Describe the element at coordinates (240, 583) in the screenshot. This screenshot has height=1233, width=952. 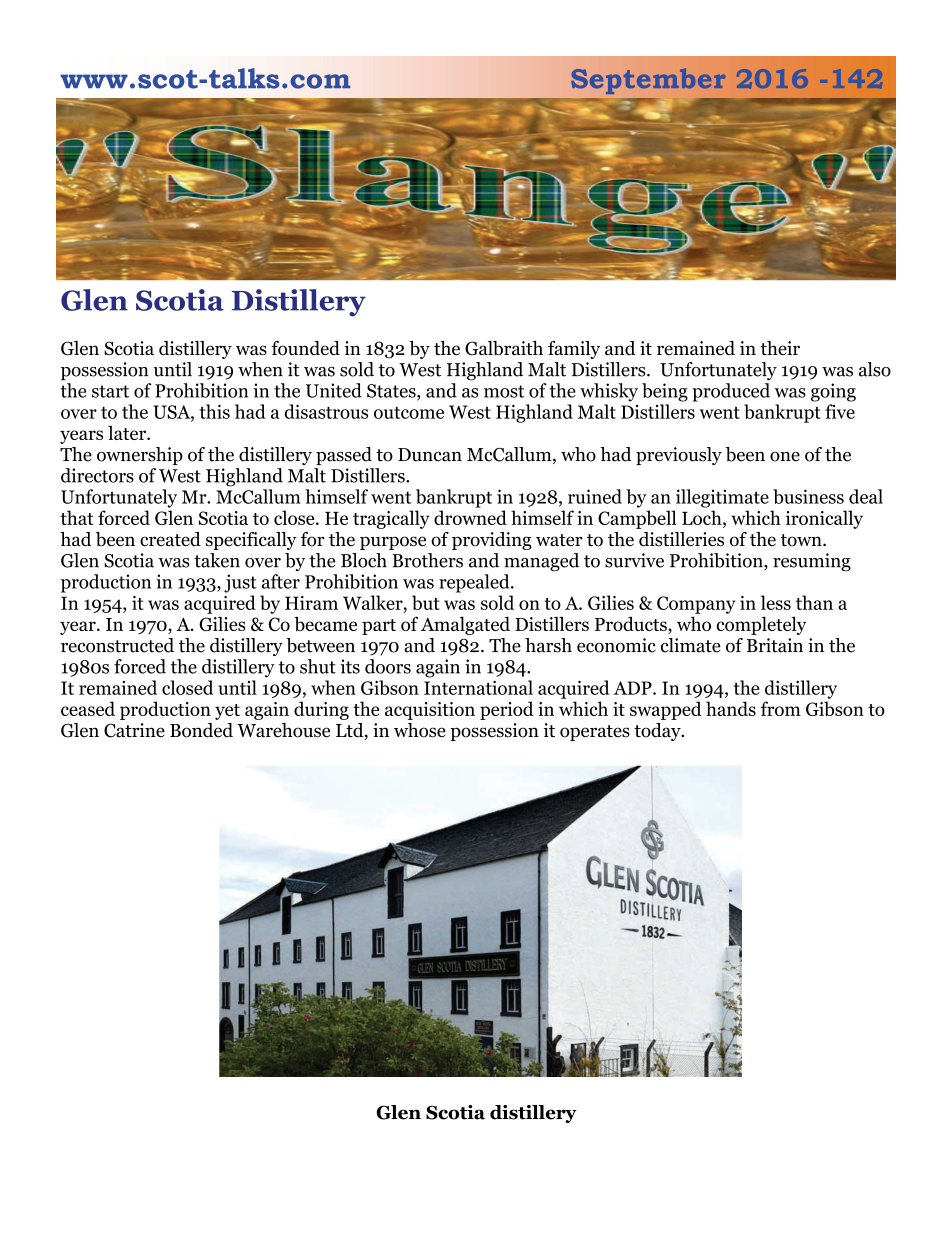
I see `just` at that location.
